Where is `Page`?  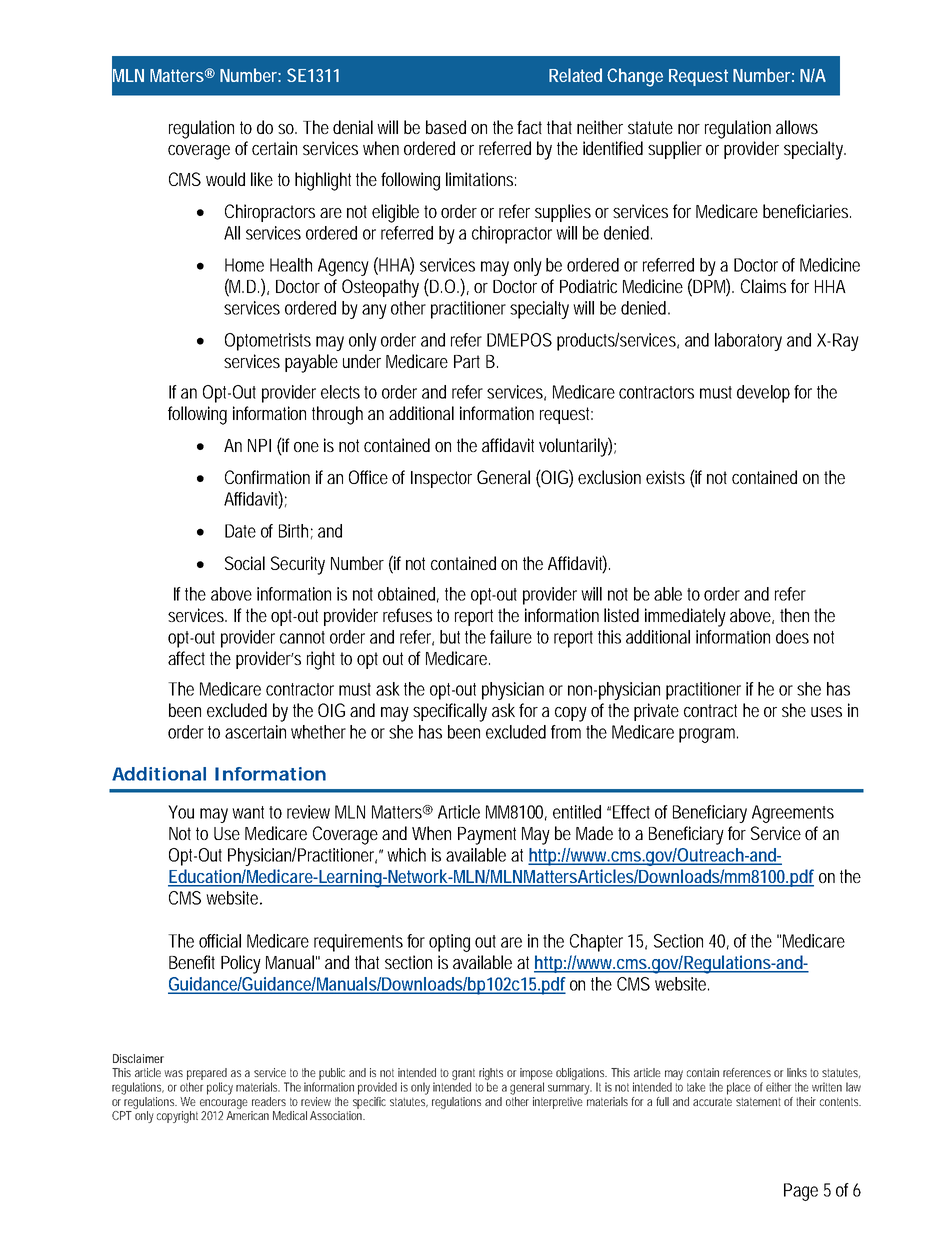
Page is located at coordinates (801, 1192).
